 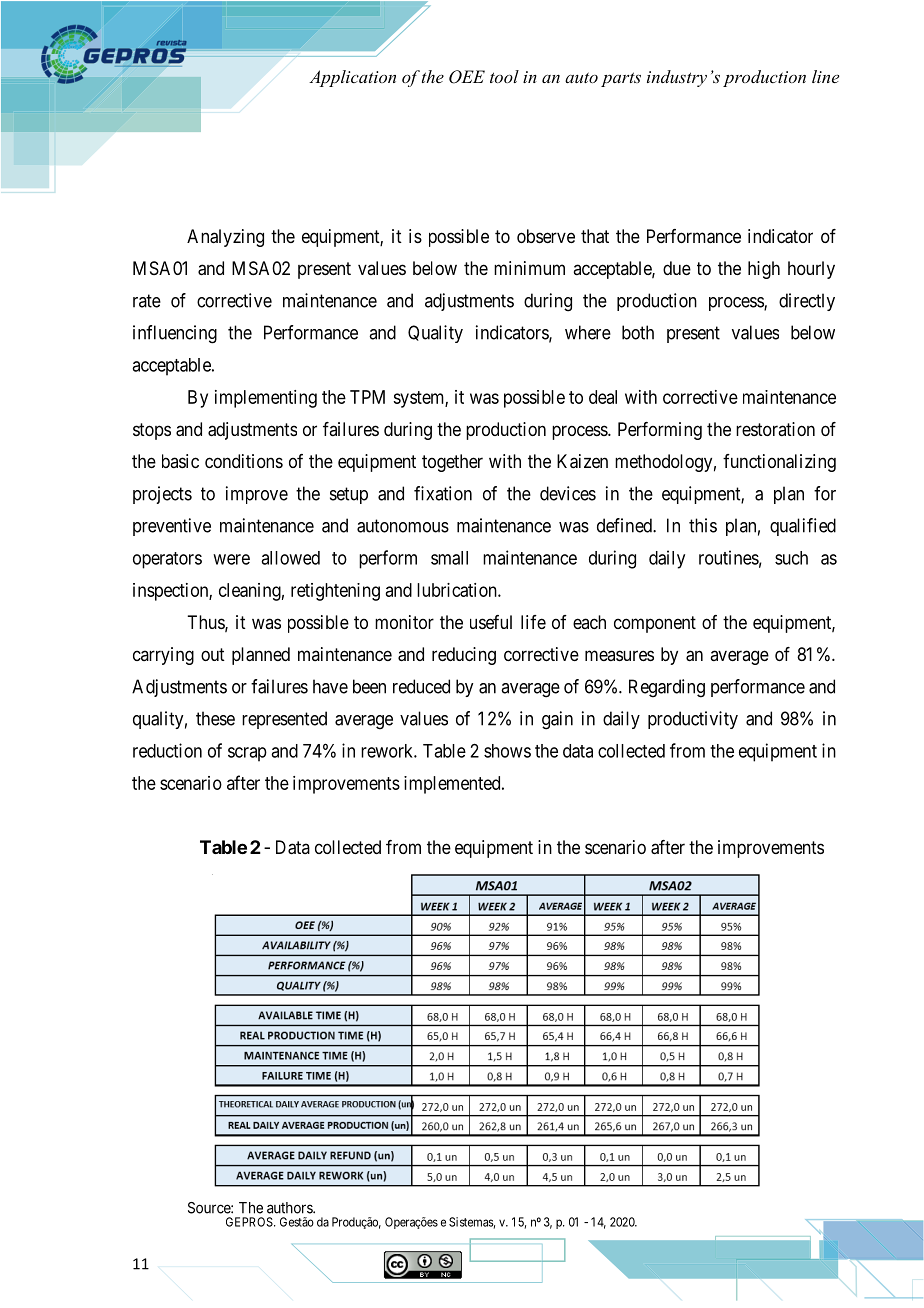 What do you see at coordinates (290, 1208) in the screenshot?
I see `authors` at bounding box center [290, 1208].
